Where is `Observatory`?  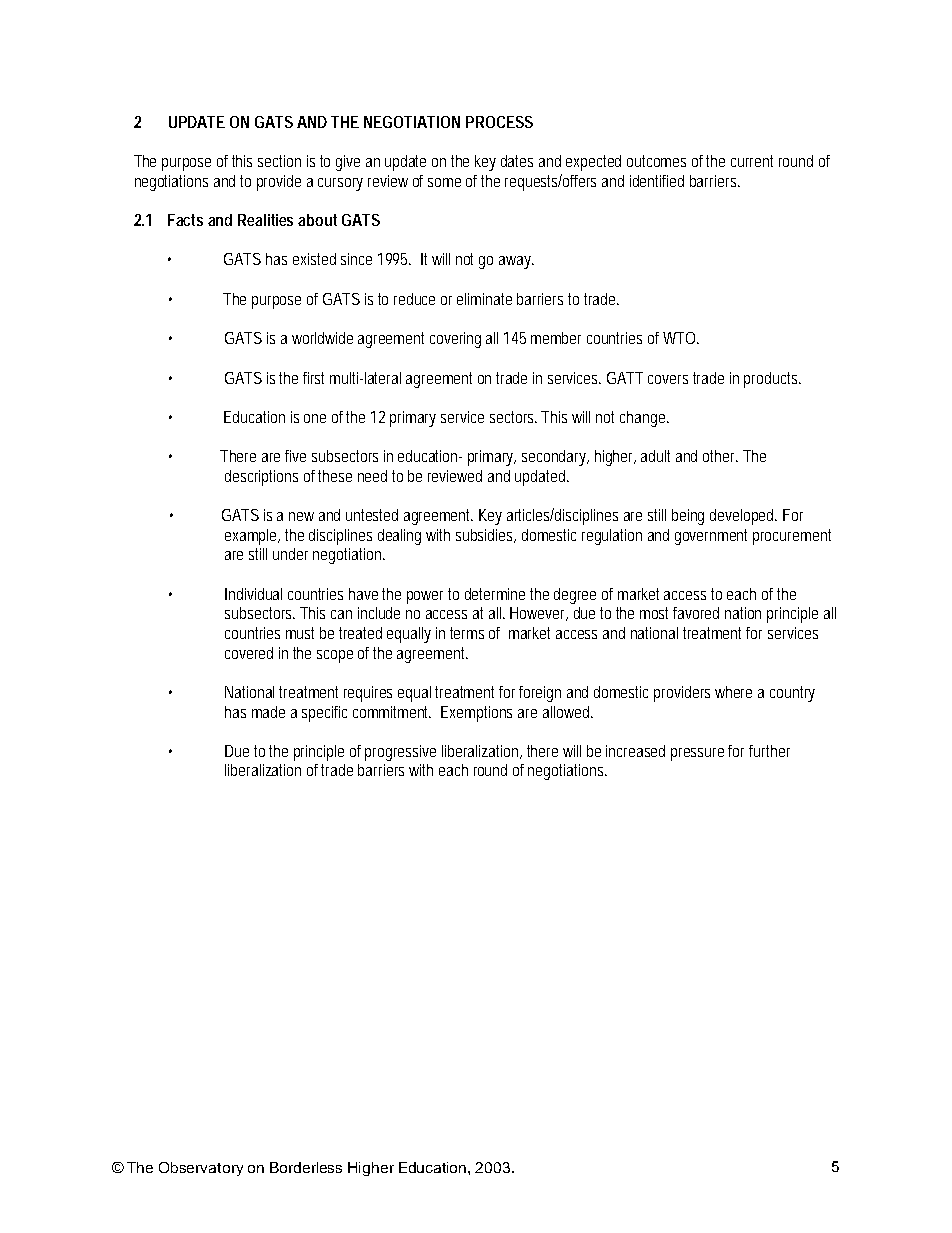
Observatory is located at coordinates (201, 1169).
